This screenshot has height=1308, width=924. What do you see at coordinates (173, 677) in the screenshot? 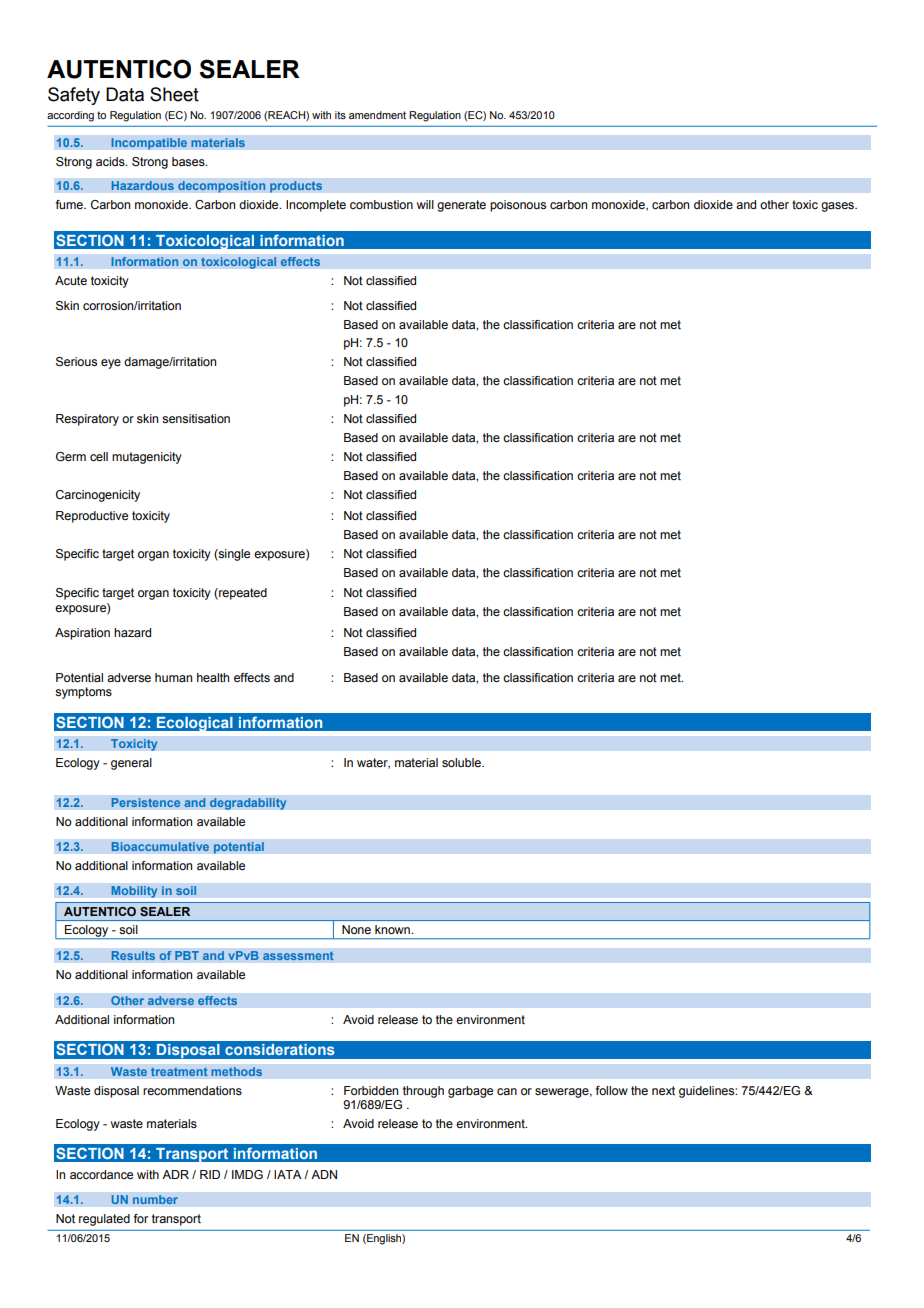
I see `human` at bounding box center [173, 677].
